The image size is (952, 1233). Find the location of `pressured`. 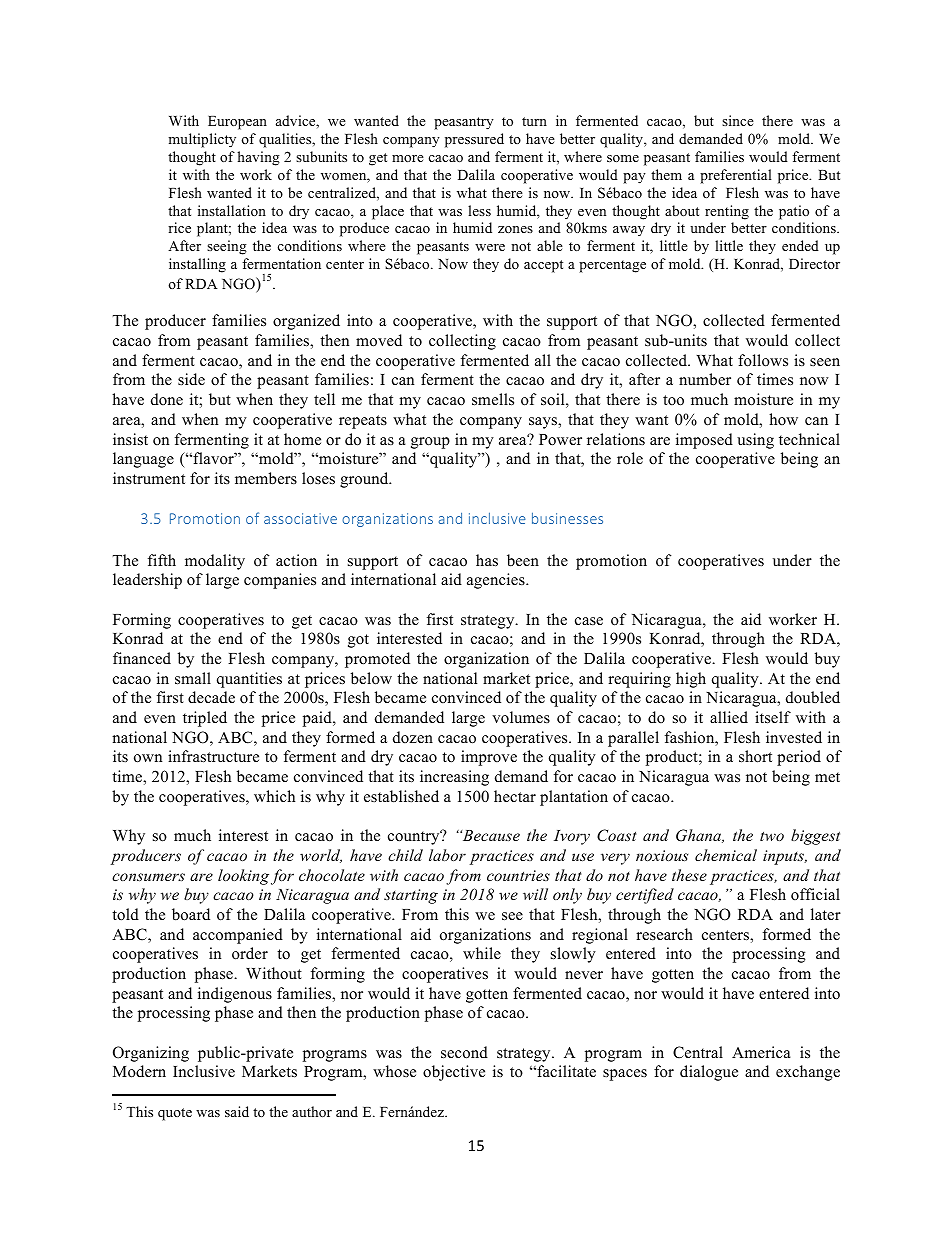

pressured is located at coordinates (474, 140).
